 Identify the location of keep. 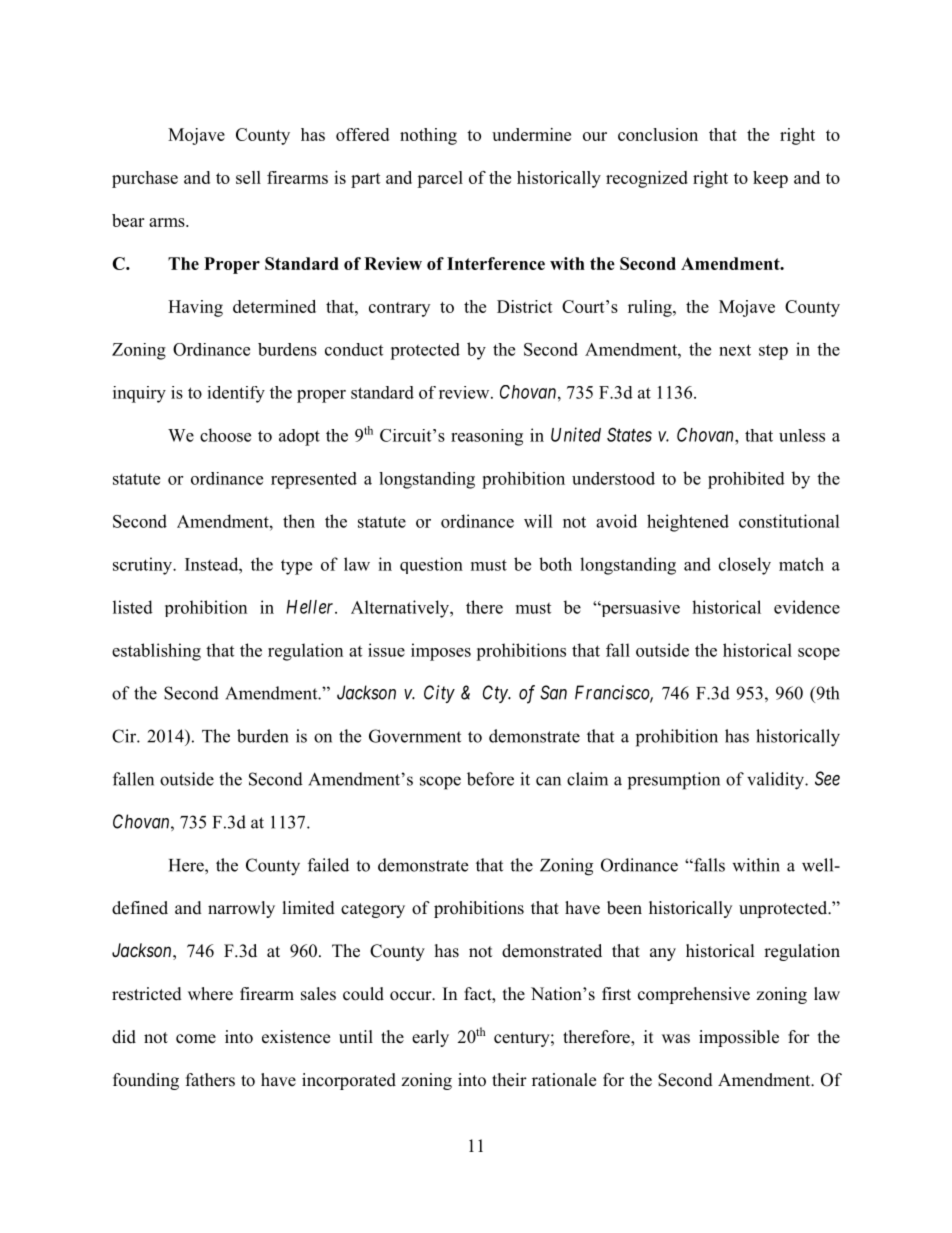
(770, 179).
